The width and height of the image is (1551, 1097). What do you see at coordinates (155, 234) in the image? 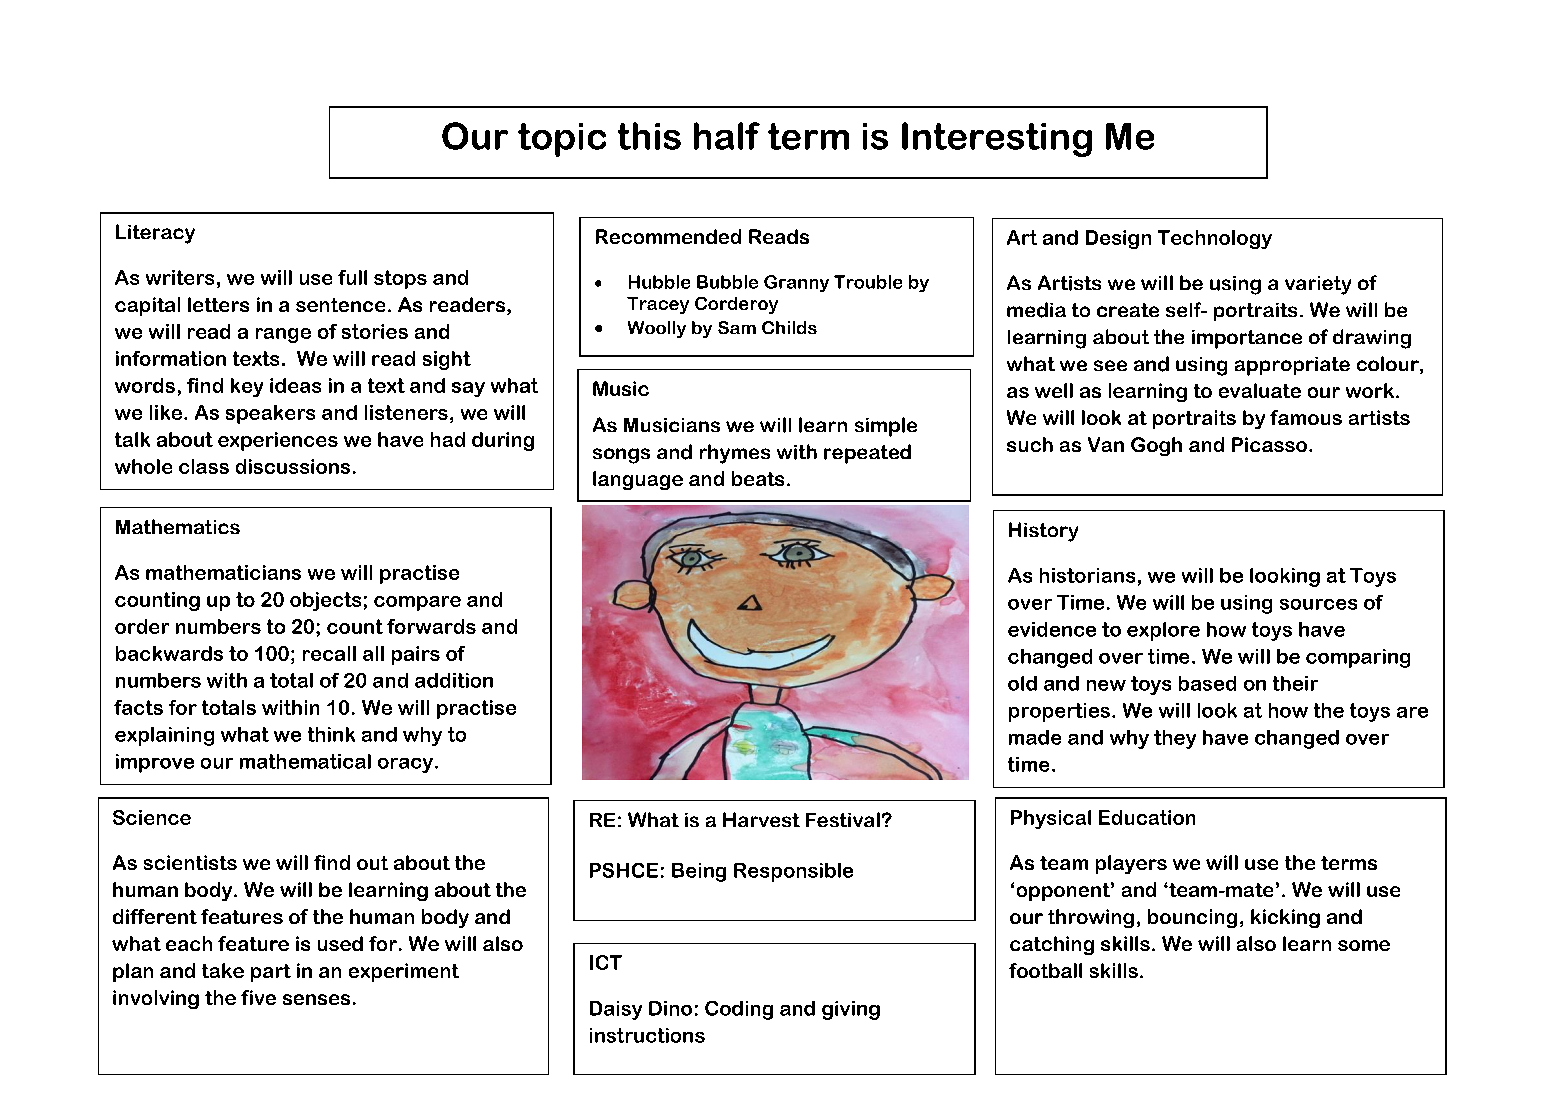
I see `Literacy` at bounding box center [155, 234].
